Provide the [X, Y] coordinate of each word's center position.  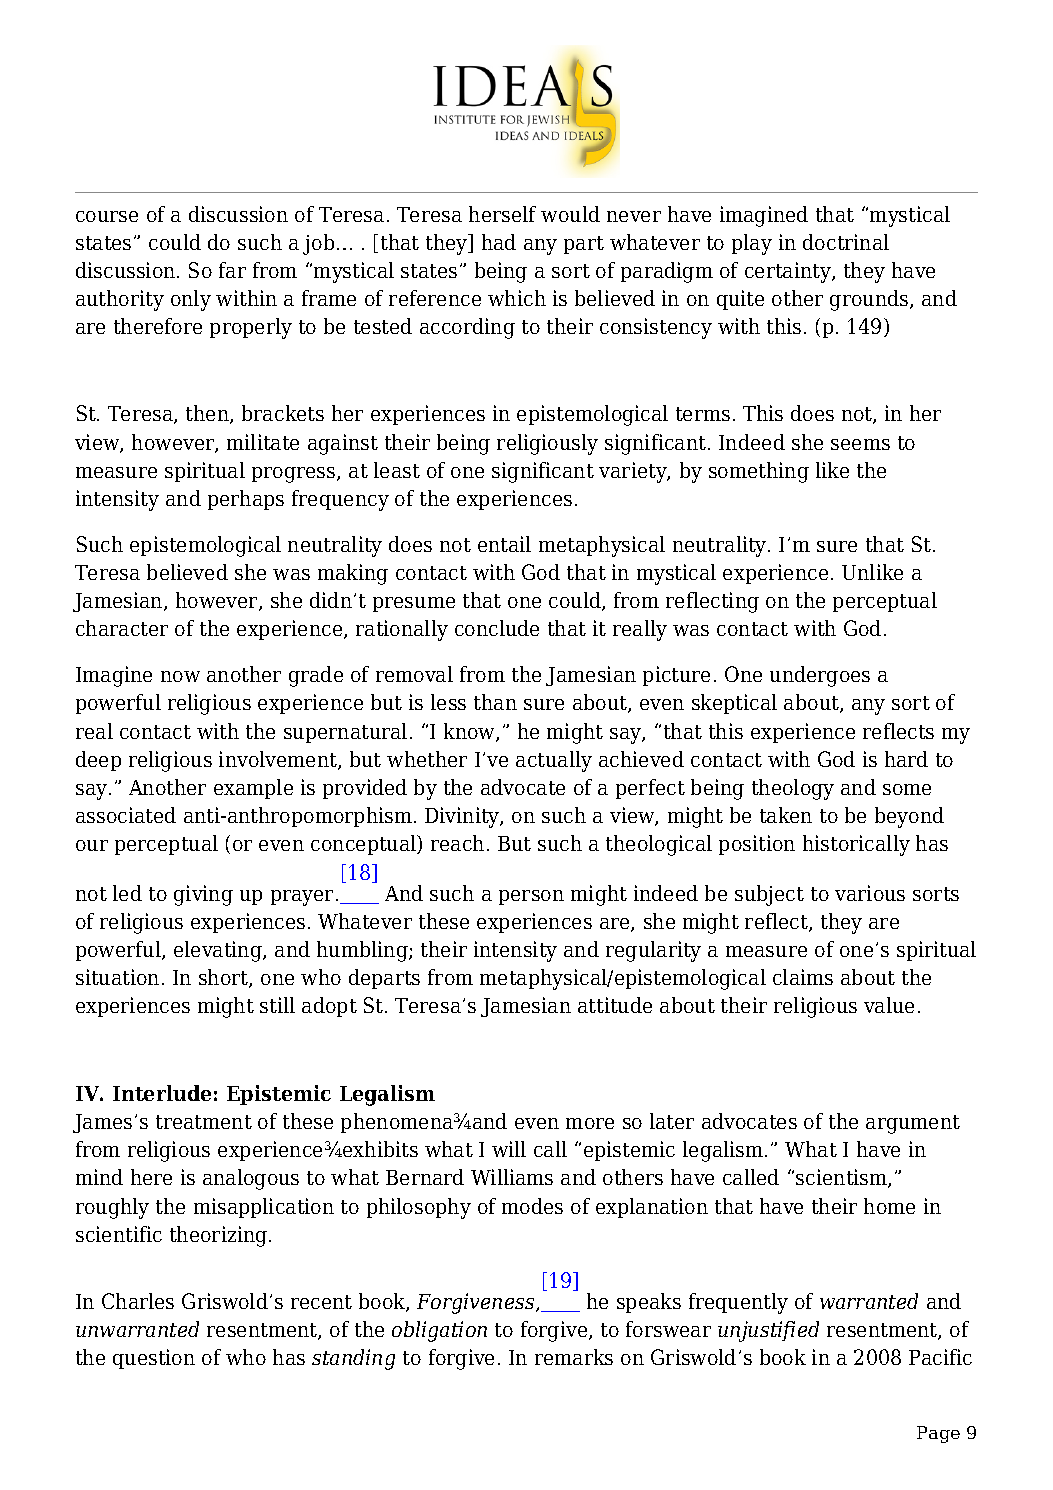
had [499, 242]
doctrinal [846, 242]
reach [457, 843]
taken [786, 815]
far [232, 270]
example [253, 789]
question [154, 1359]
